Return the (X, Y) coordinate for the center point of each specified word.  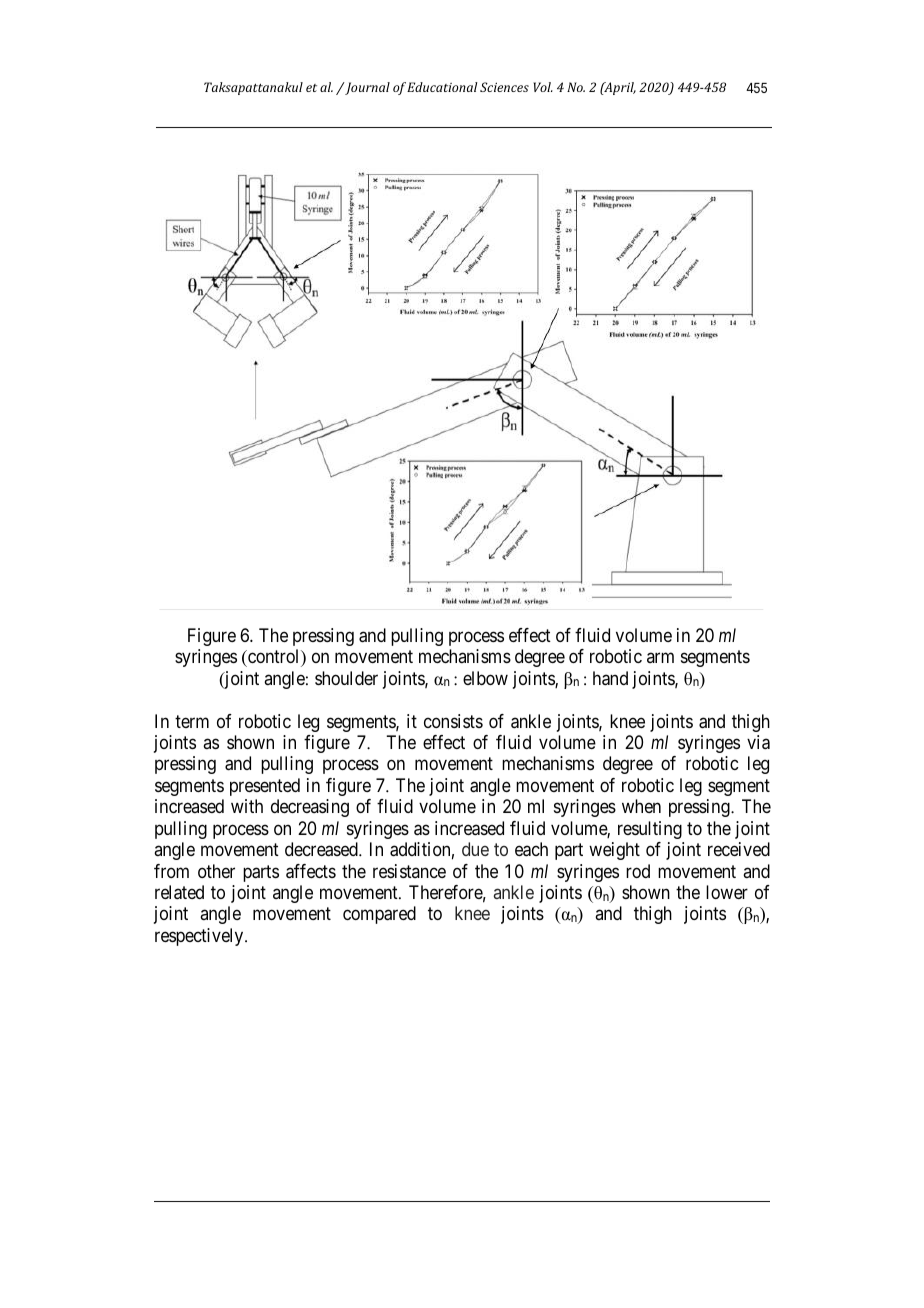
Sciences (504, 87)
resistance (409, 871)
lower (727, 892)
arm (660, 658)
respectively (200, 937)
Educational (442, 87)
